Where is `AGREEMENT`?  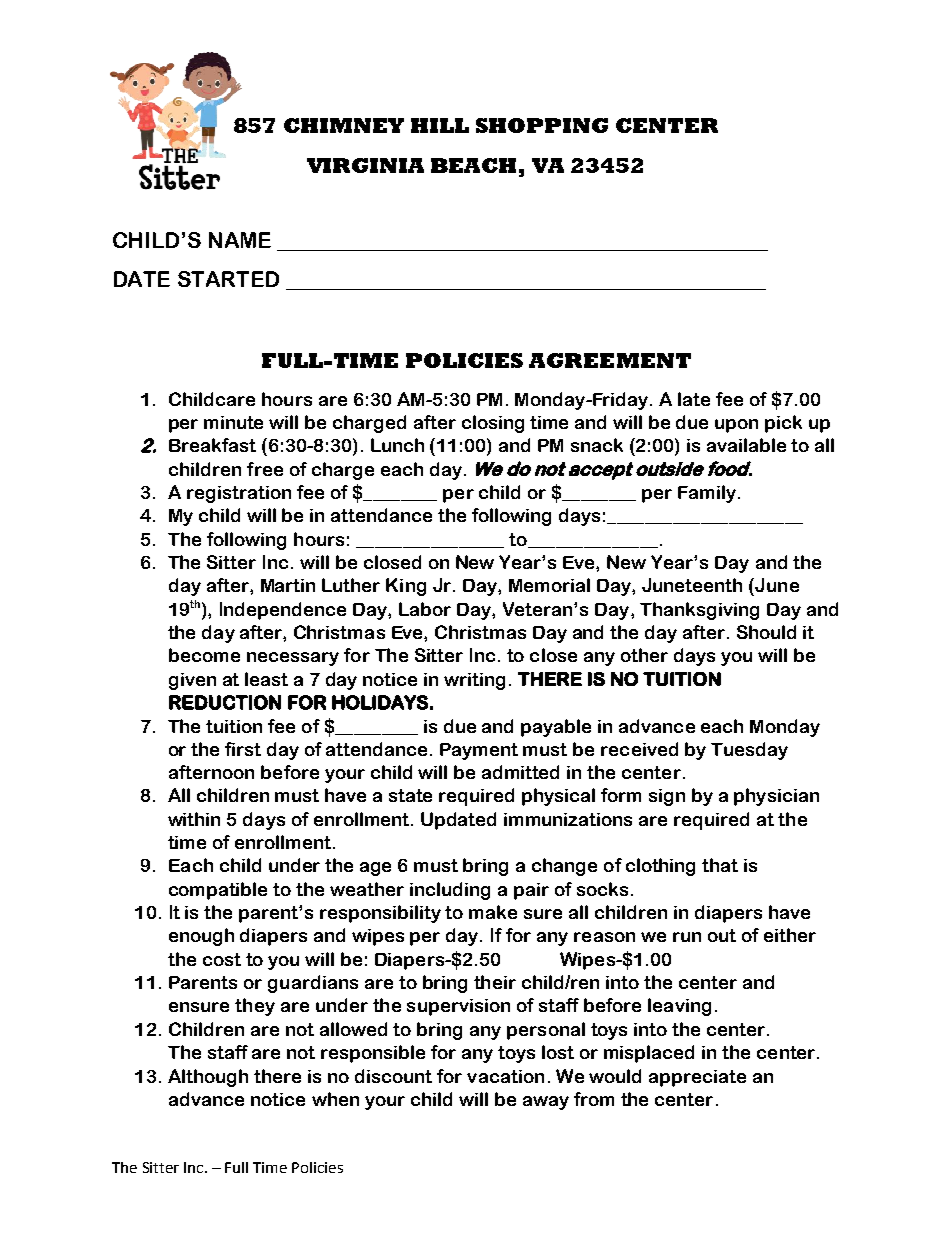
AGREEMENT is located at coordinates (610, 360).
